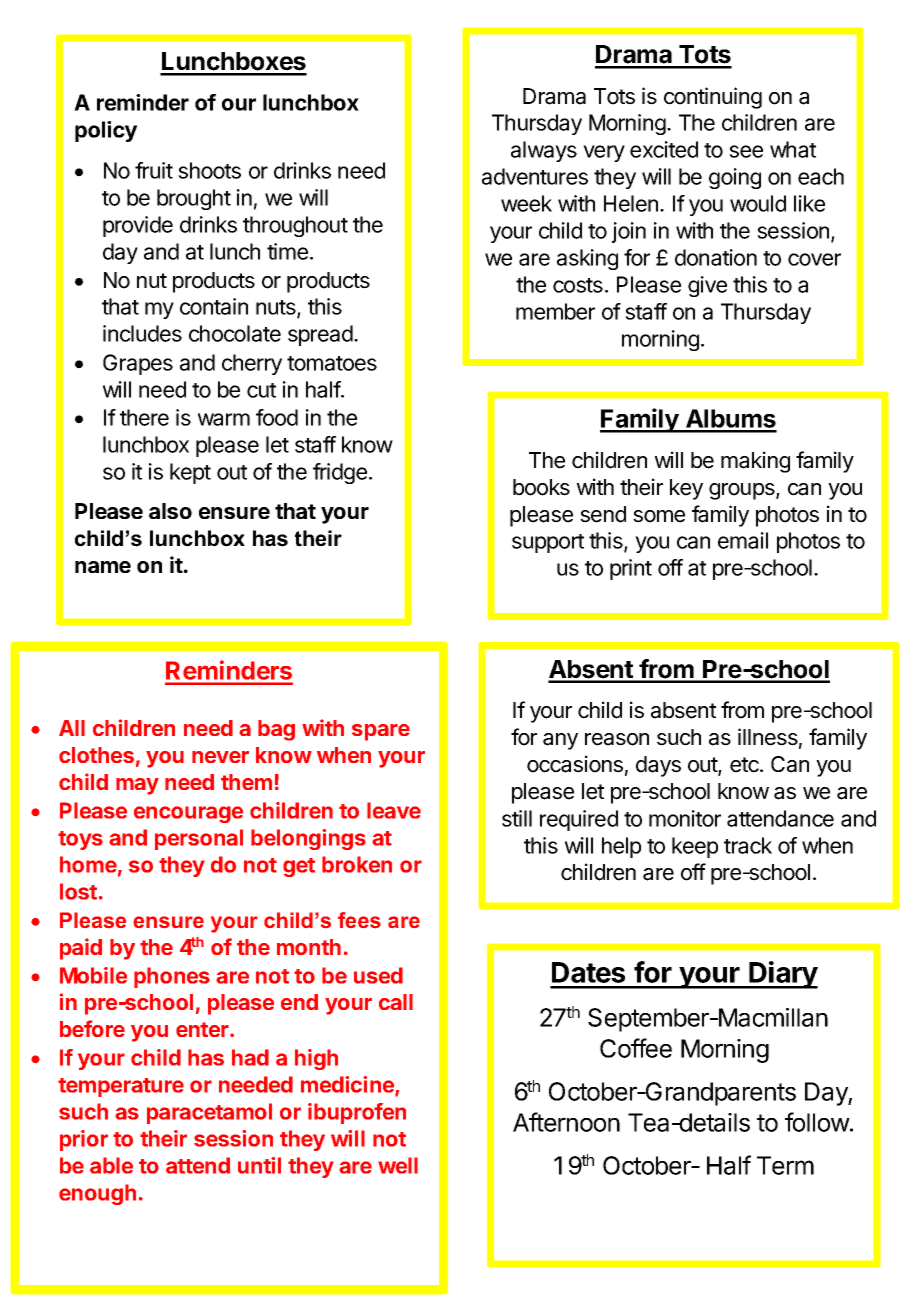 Image resolution: width=924 pixels, height=1307 pixels. I want to click on able, so click(111, 1165).
